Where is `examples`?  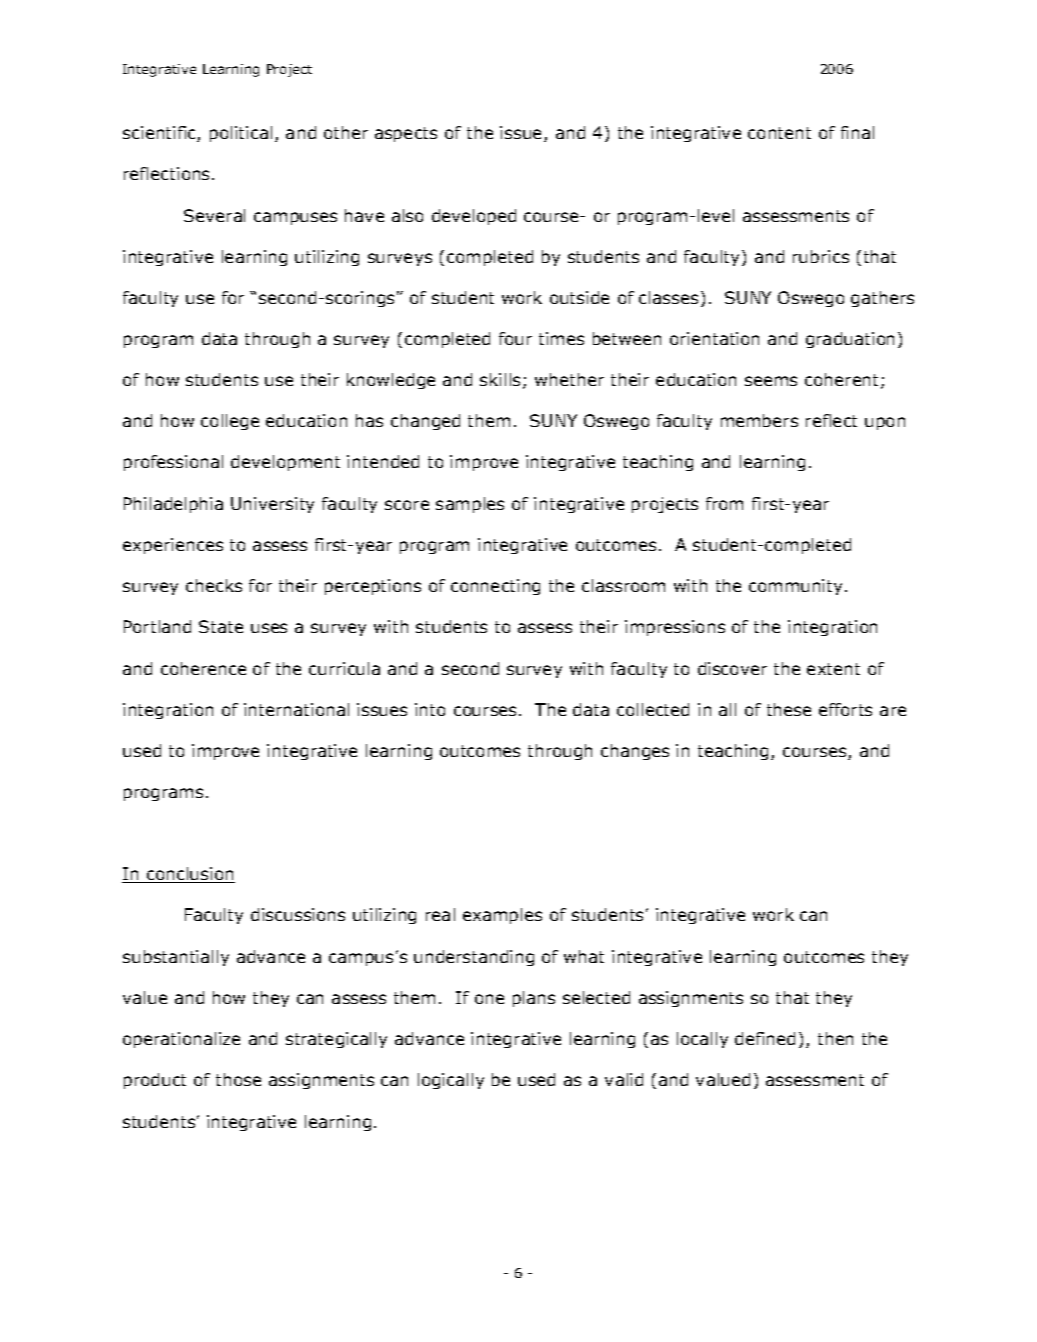 examples is located at coordinates (502, 916).
